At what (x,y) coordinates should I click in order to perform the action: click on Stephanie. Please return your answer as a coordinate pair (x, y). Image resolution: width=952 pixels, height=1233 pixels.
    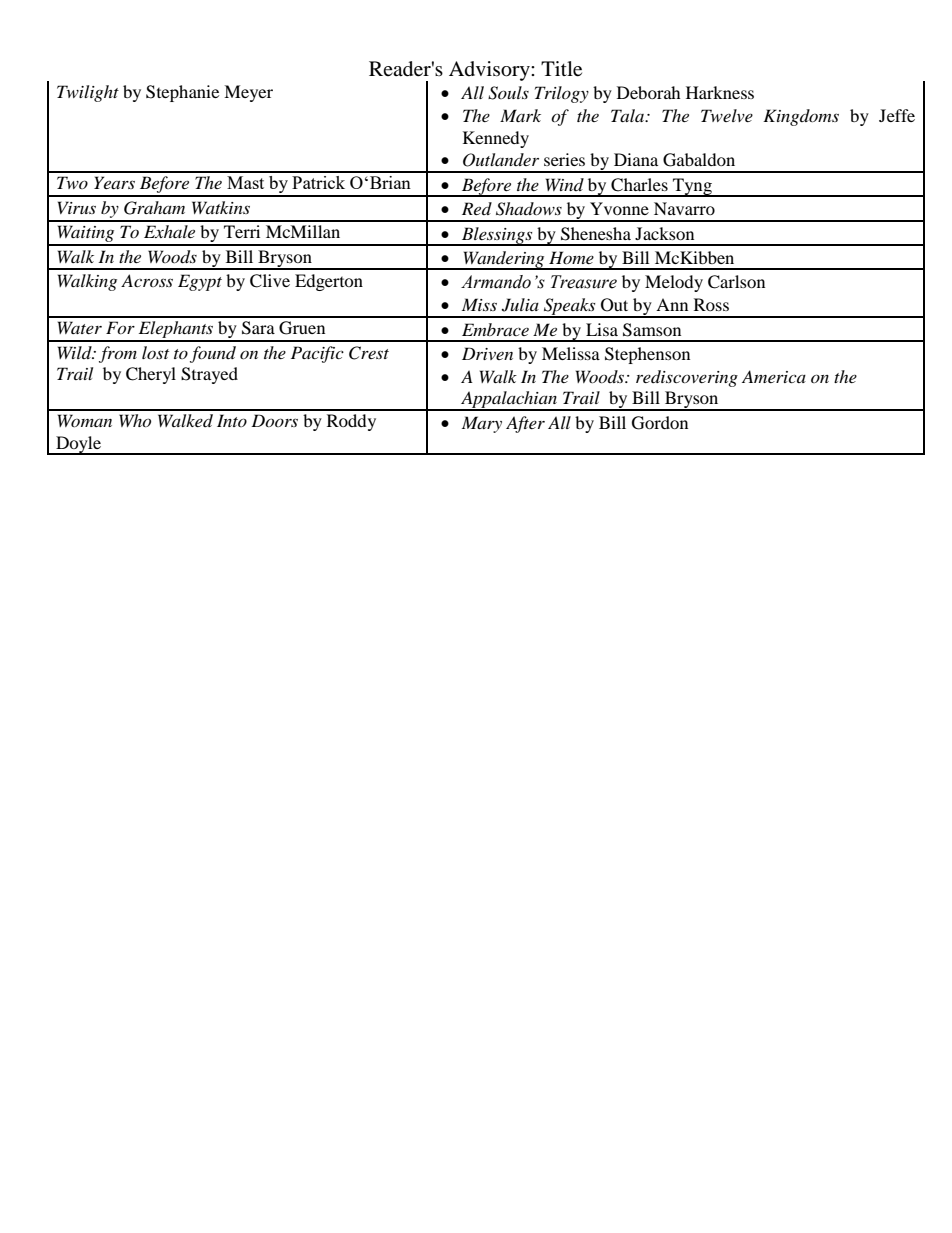
    Looking at the image, I should click on (182, 93).
